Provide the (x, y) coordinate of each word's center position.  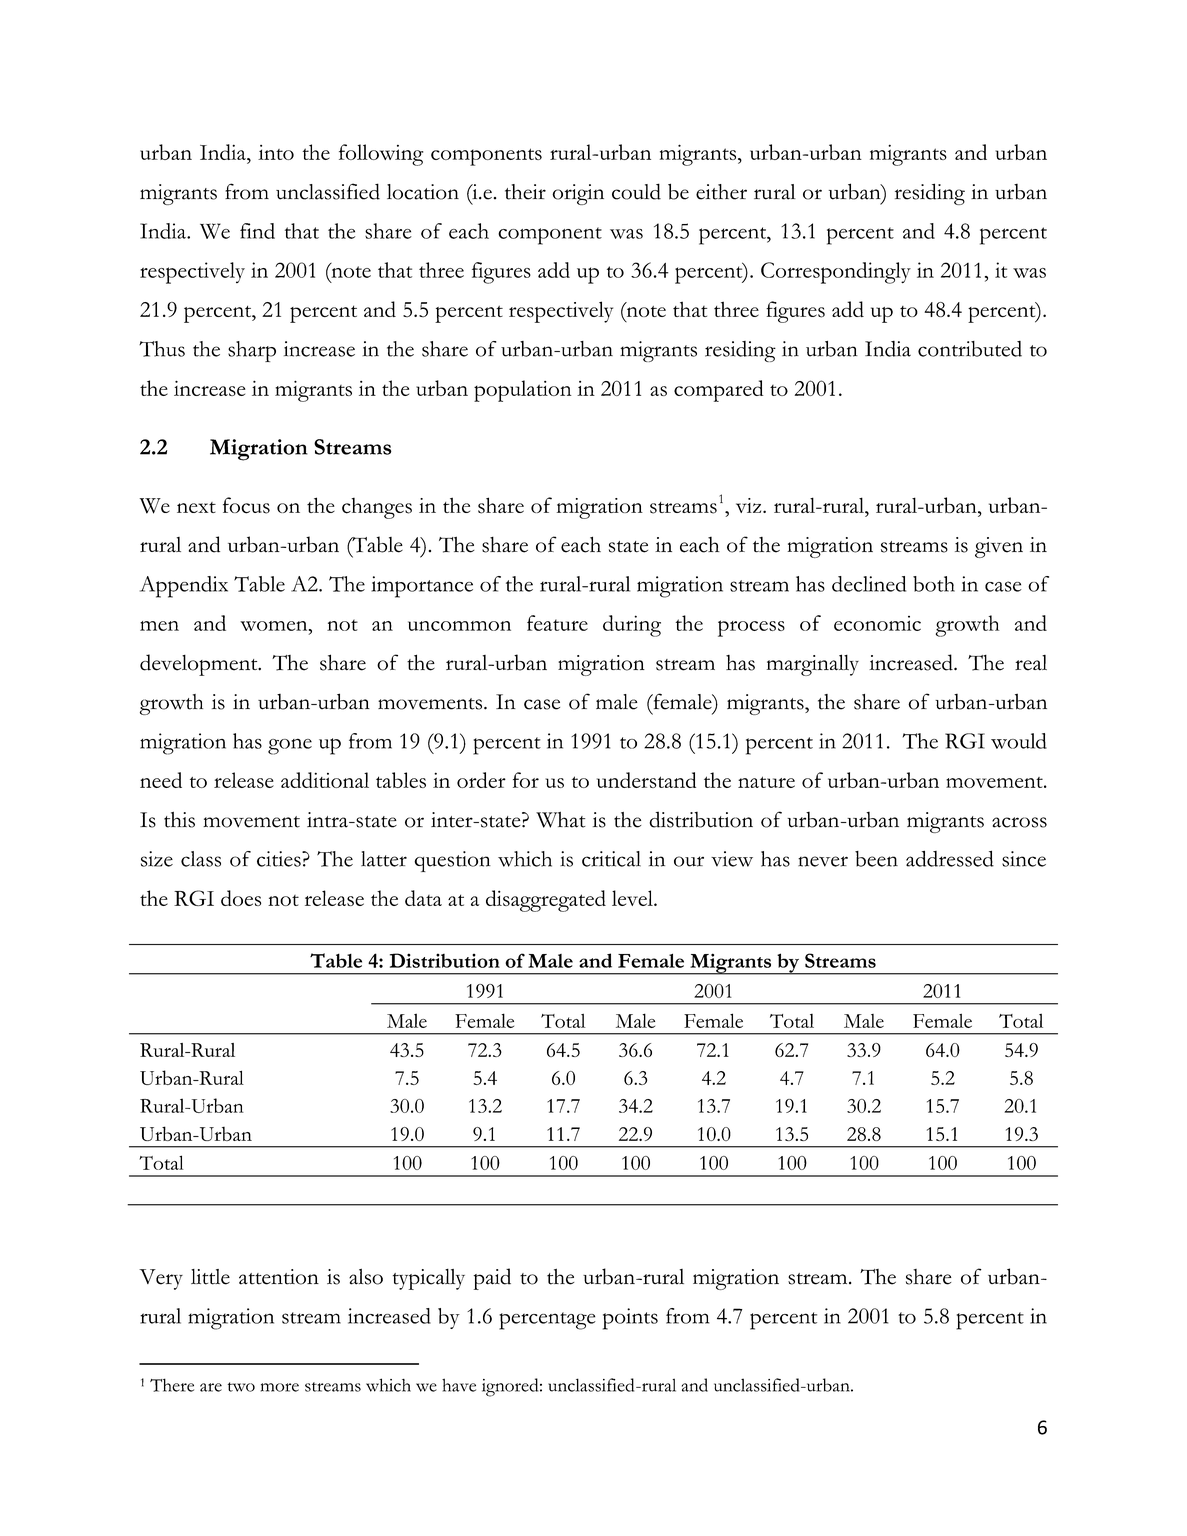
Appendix (184, 587)
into (276, 152)
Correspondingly (836, 273)
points (630, 1319)
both (934, 584)
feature (557, 623)
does (241, 898)
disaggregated (546, 901)
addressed (950, 858)
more (280, 1387)
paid (492, 1279)
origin (578, 194)
